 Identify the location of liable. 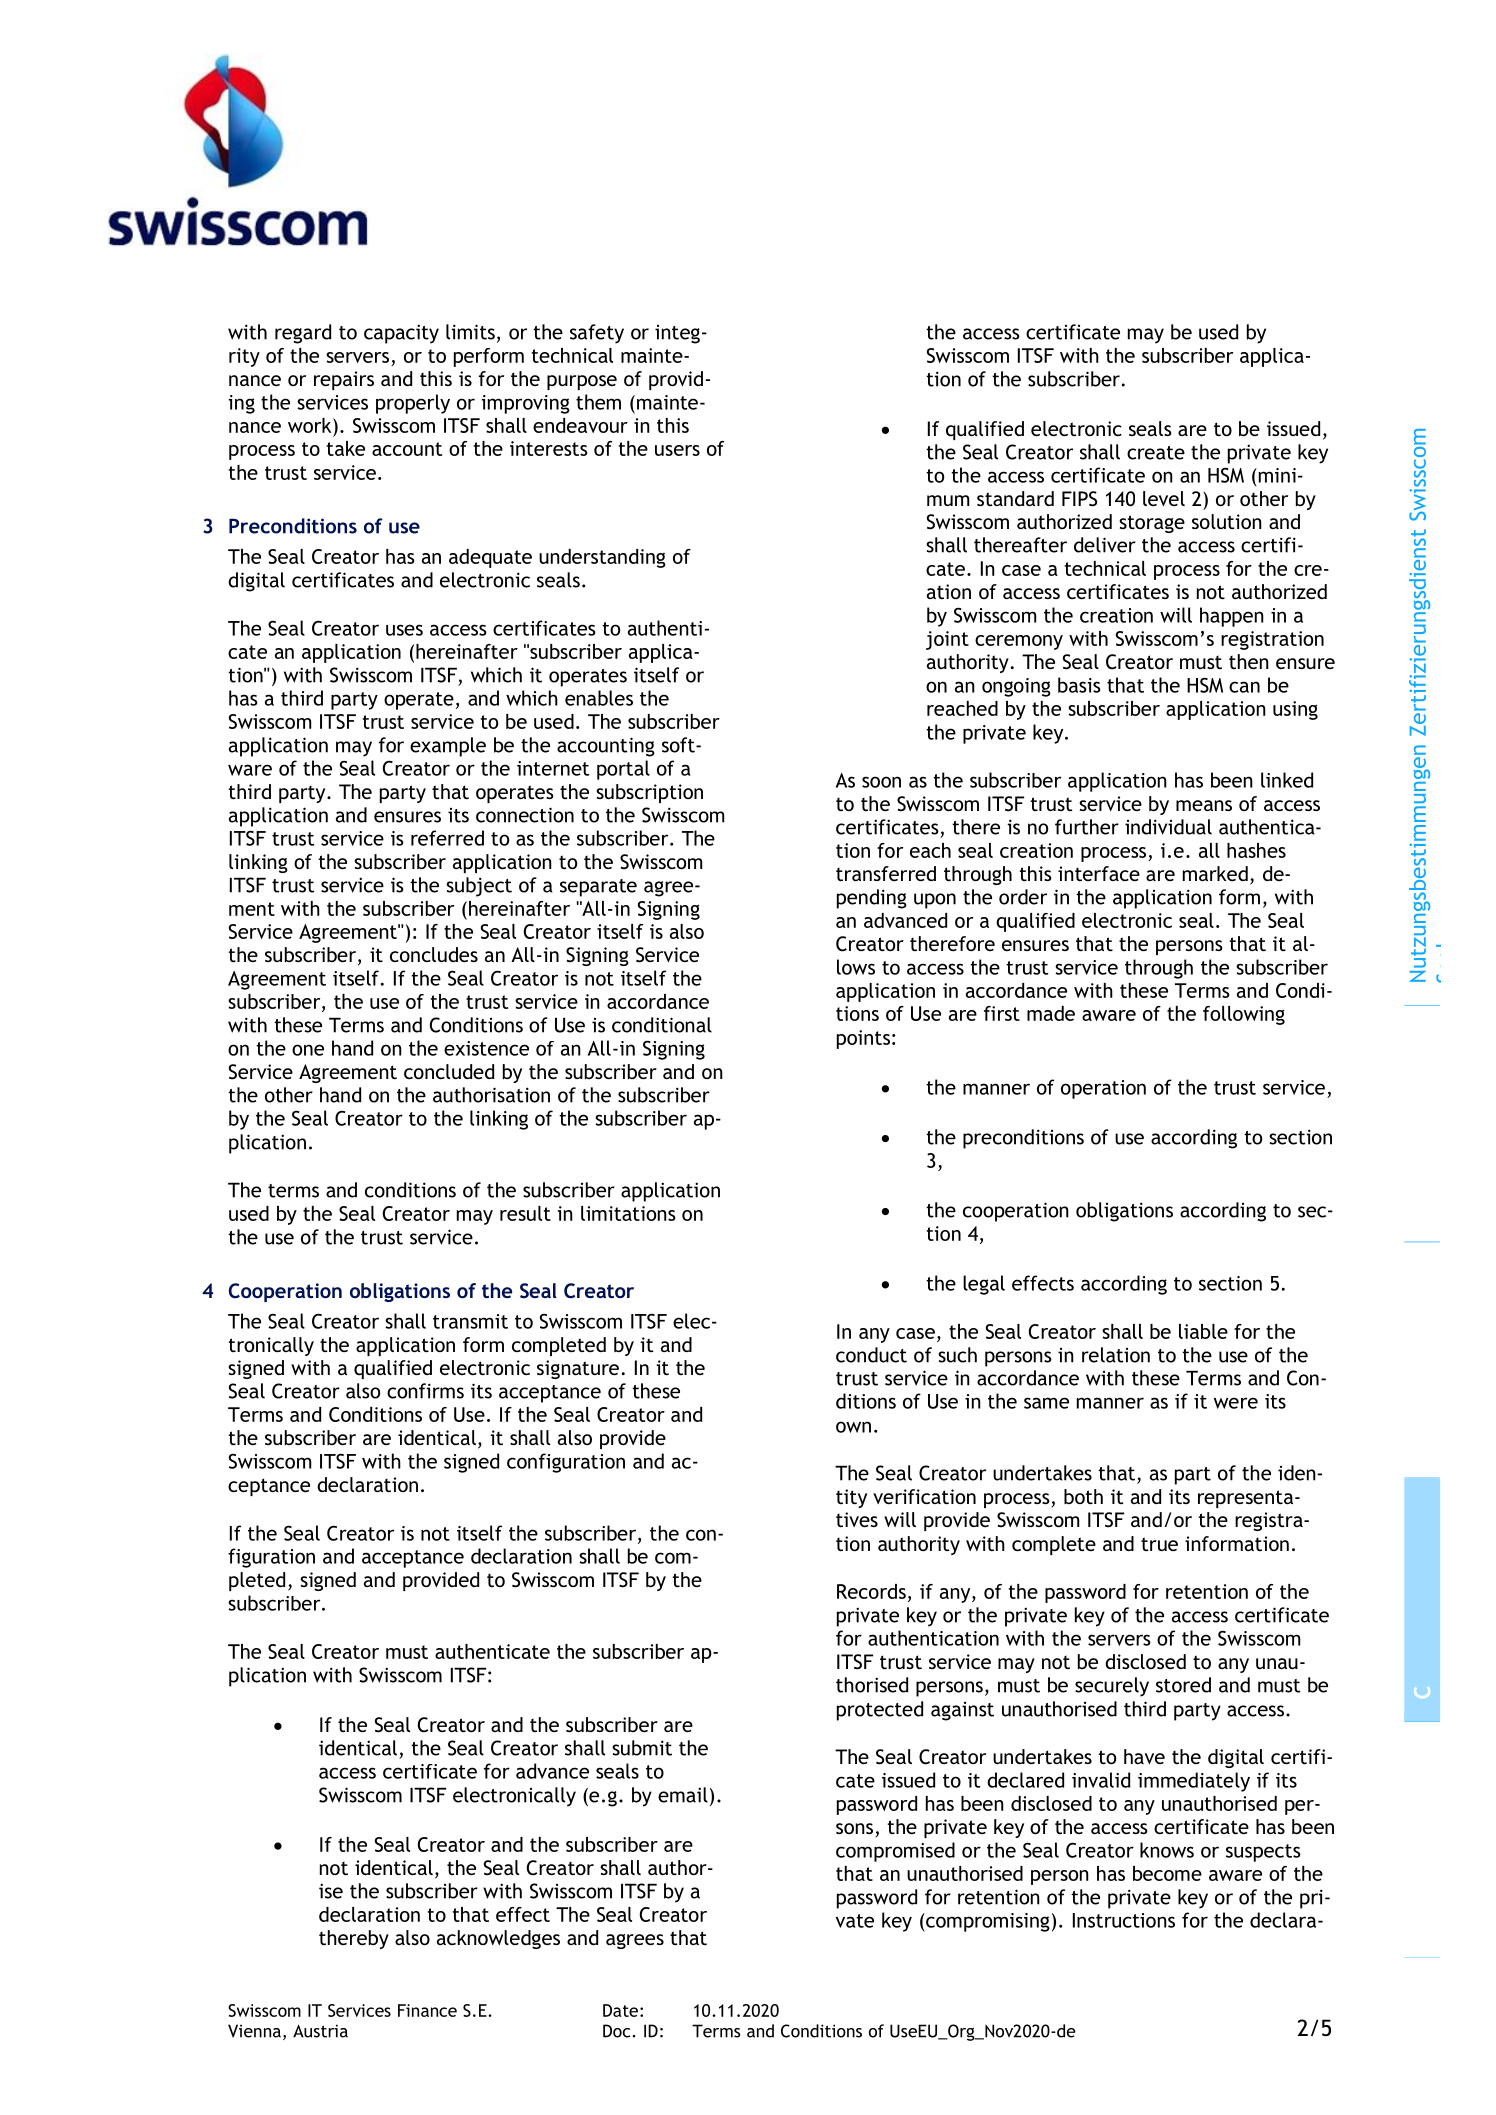
(1203, 1331).
